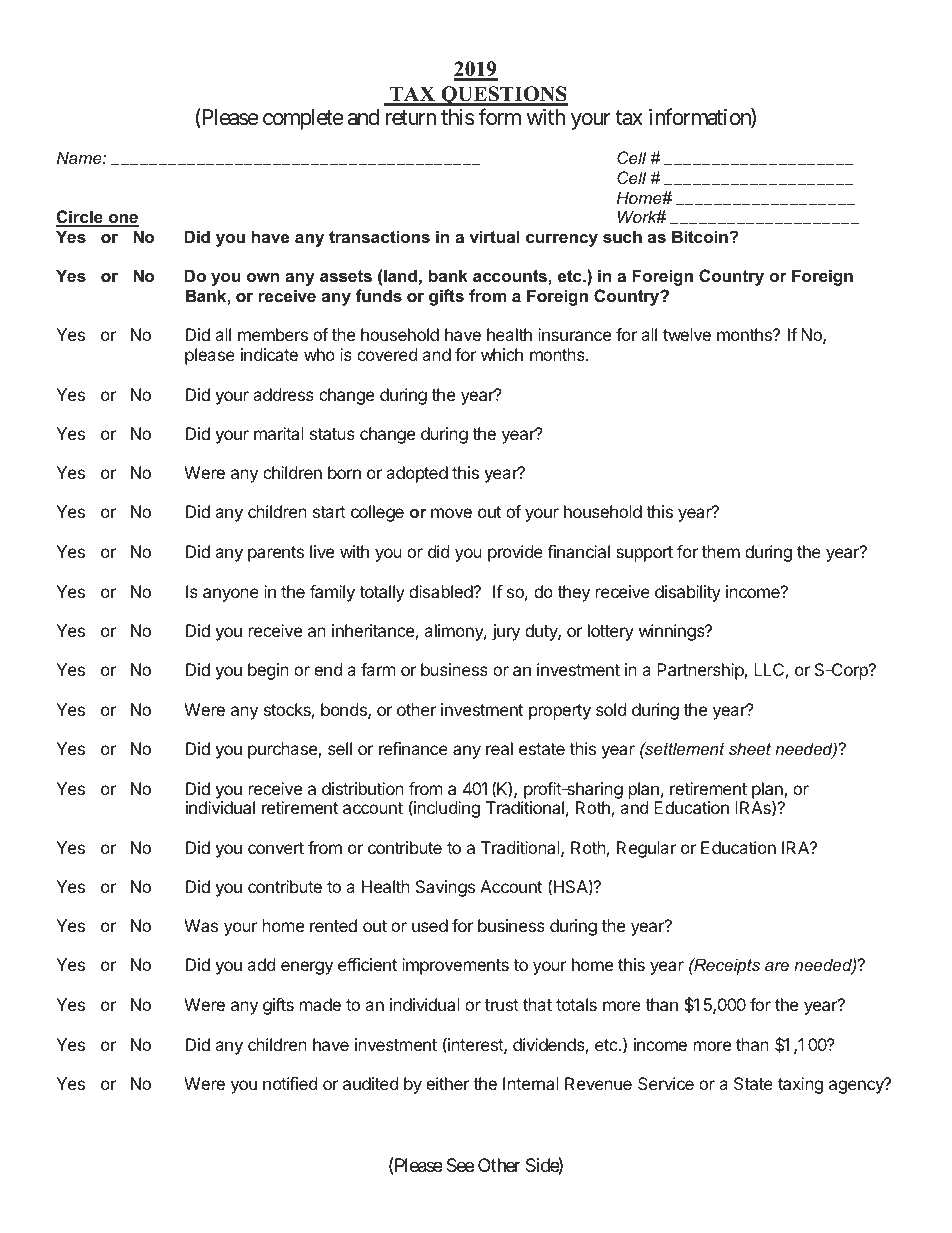  I want to click on marital, so click(279, 433).
